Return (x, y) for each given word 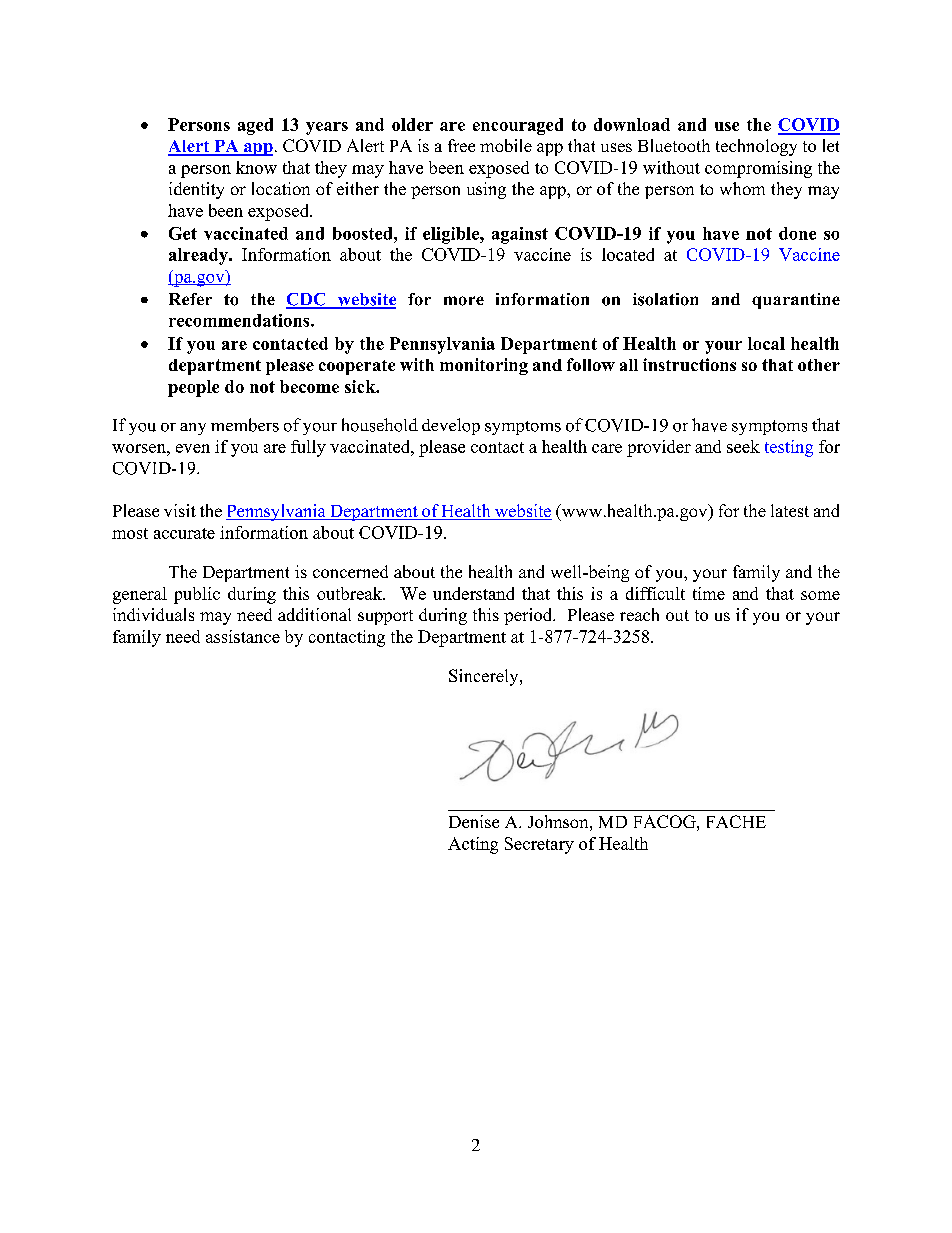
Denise (474, 821)
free (461, 145)
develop (451, 426)
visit (180, 510)
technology (756, 147)
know (256, 167)
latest (790, 510)
